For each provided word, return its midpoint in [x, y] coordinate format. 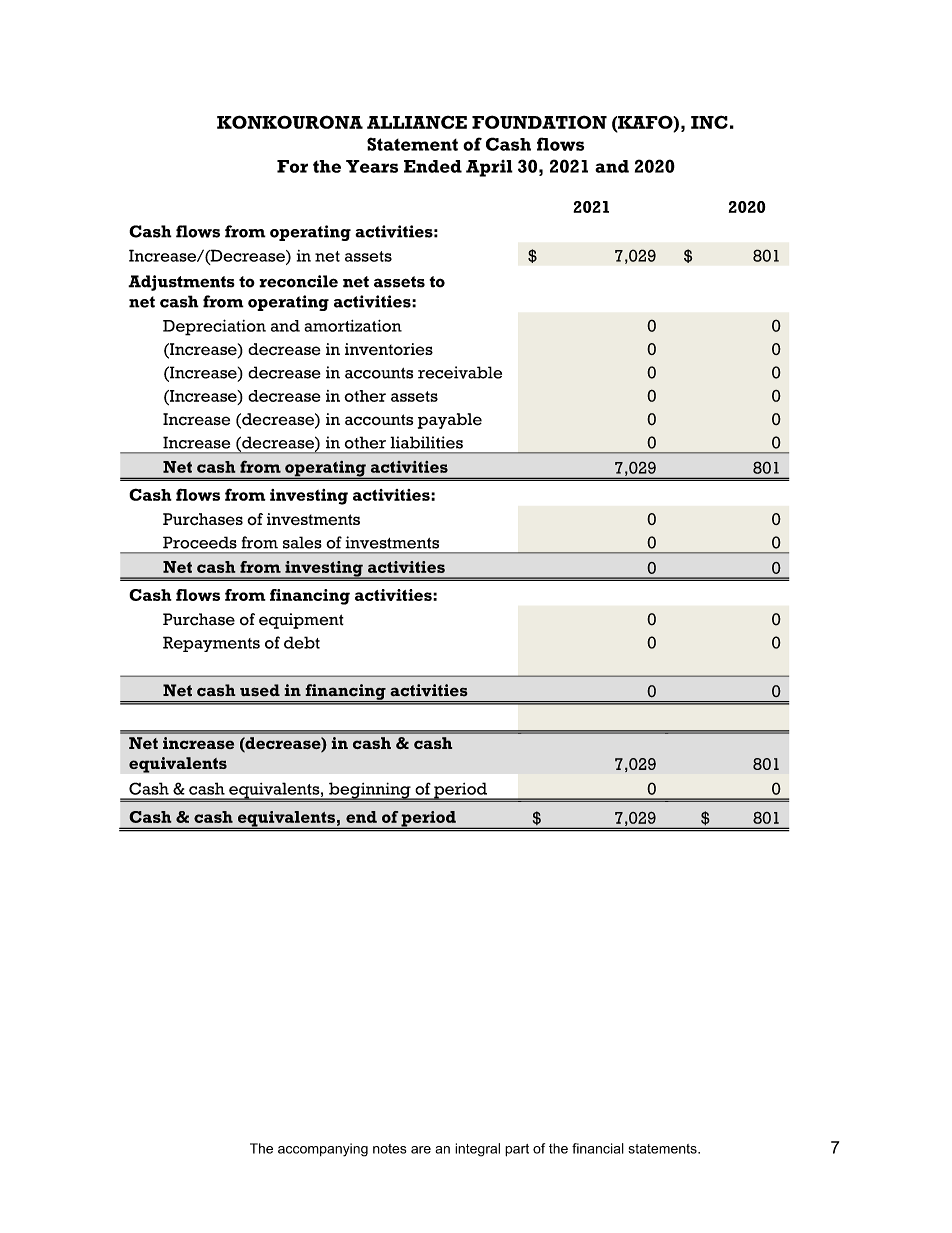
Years [372, 166]
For [292, 166]
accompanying [323, 1150]
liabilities [426, 442]
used [260, 690]
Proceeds [200, 542]
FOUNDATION [539, 122]
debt [302, 642]
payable [450, 421]
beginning [370, 791]
